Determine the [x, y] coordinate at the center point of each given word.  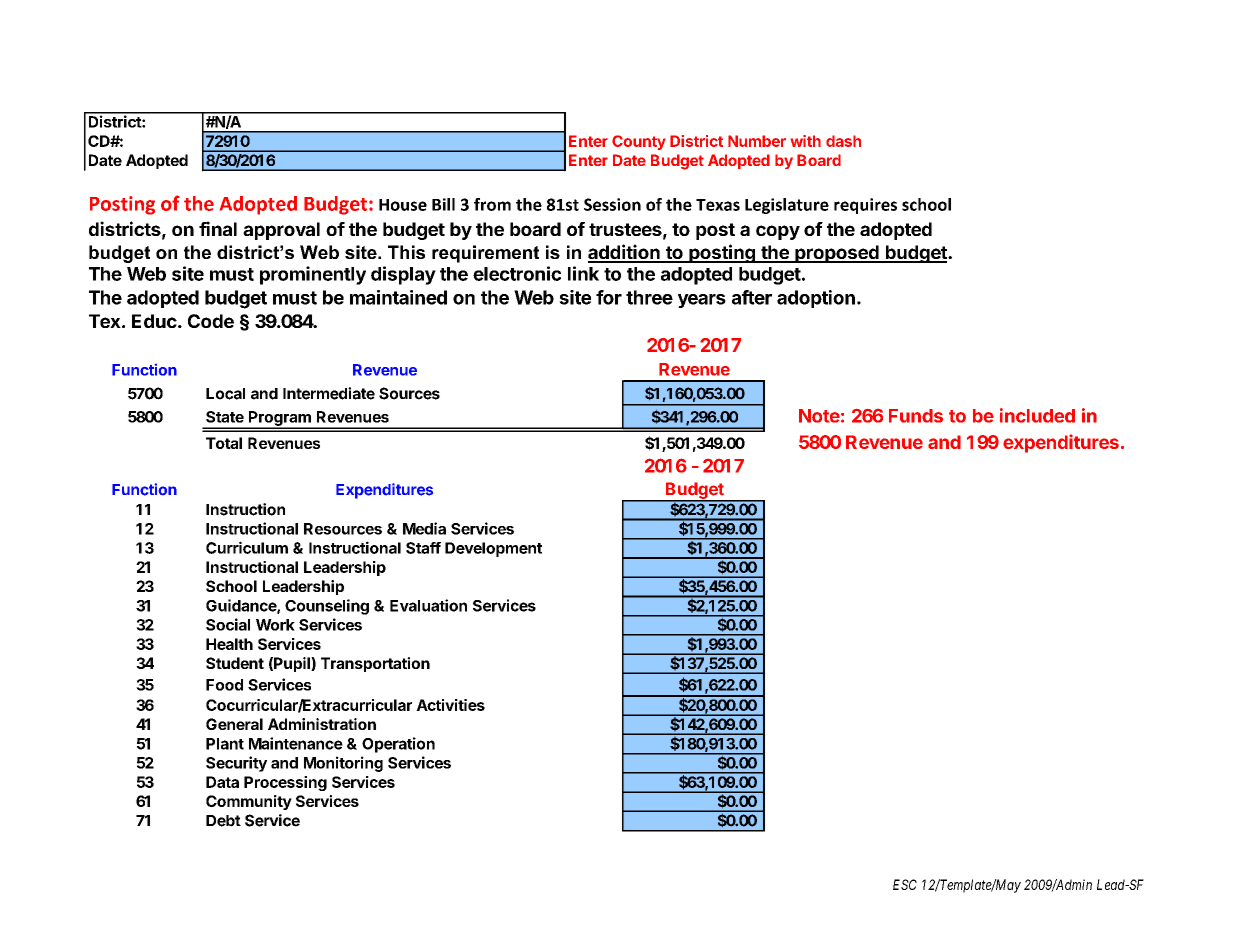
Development [493, 549]
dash [843, 141]
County [639, 142]
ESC [905, 884]
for [609, 297]
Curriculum [247, 547]
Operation [398, 745]
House [403, 205]
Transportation [375, 664]
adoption [816, 299]
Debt [223, 821]
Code [211, 321]
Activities [450, 705]
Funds [916, 416]
